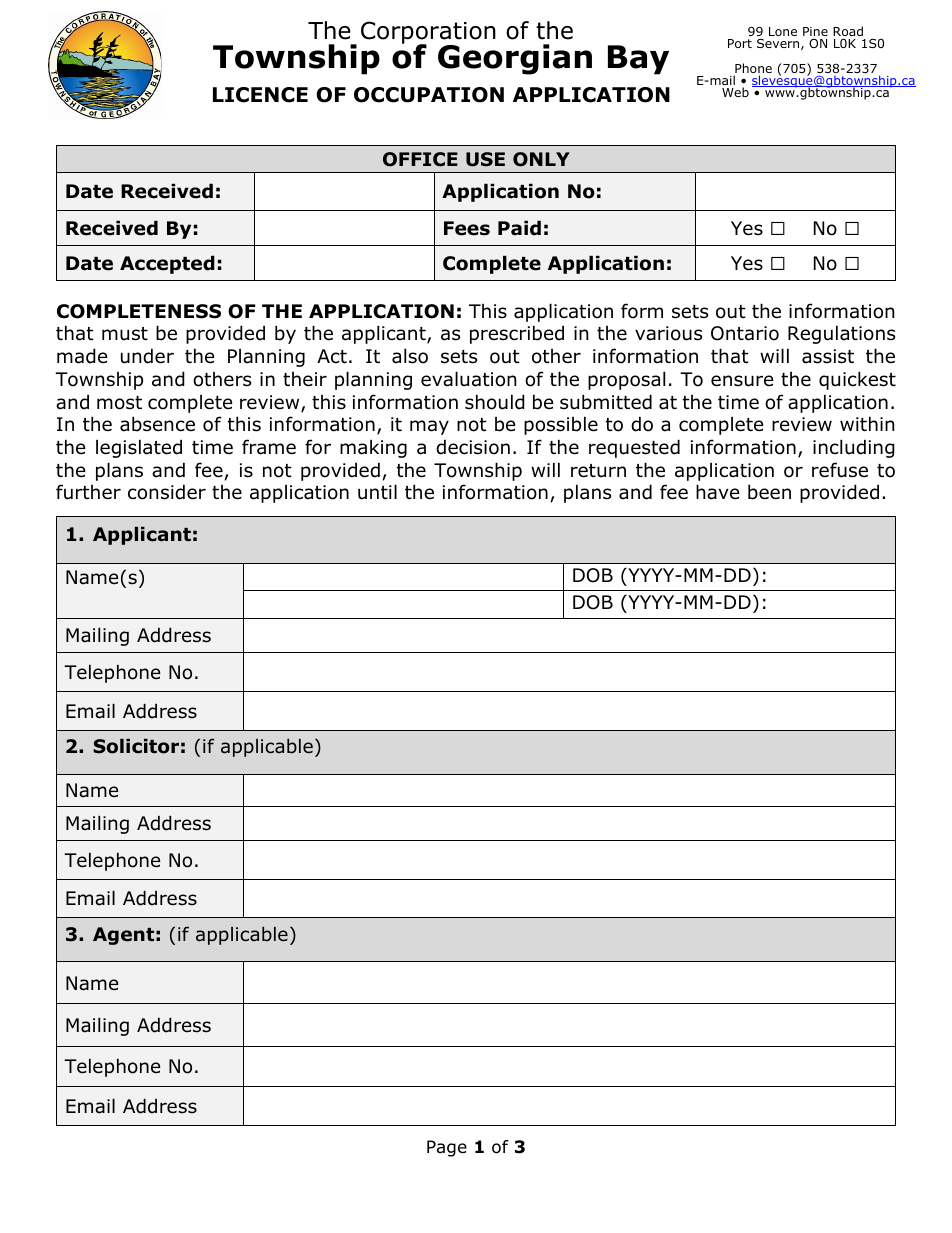  I want to click on Georgian, so click(515, 59).
